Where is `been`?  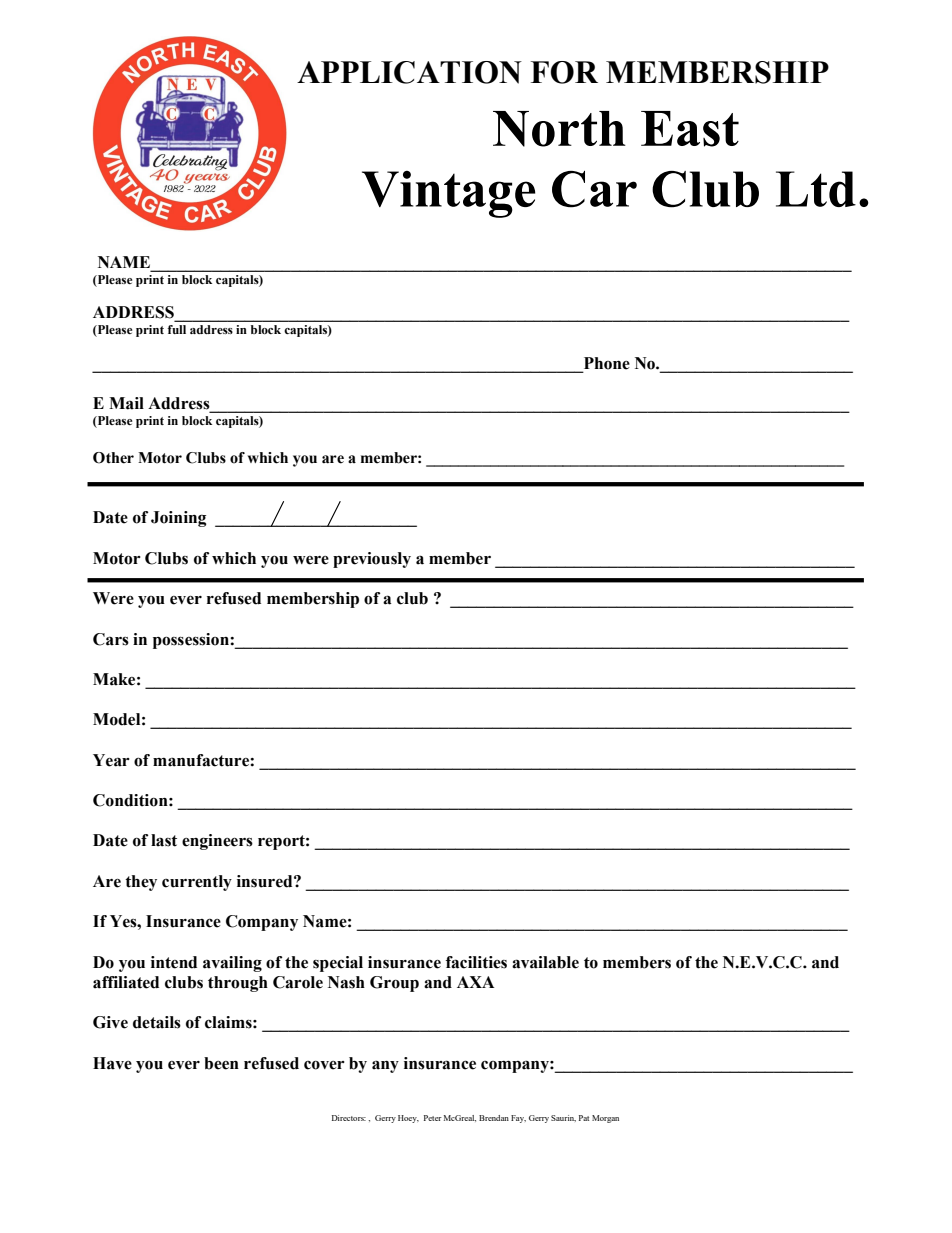
been is located at coordinates (221, 1063).
